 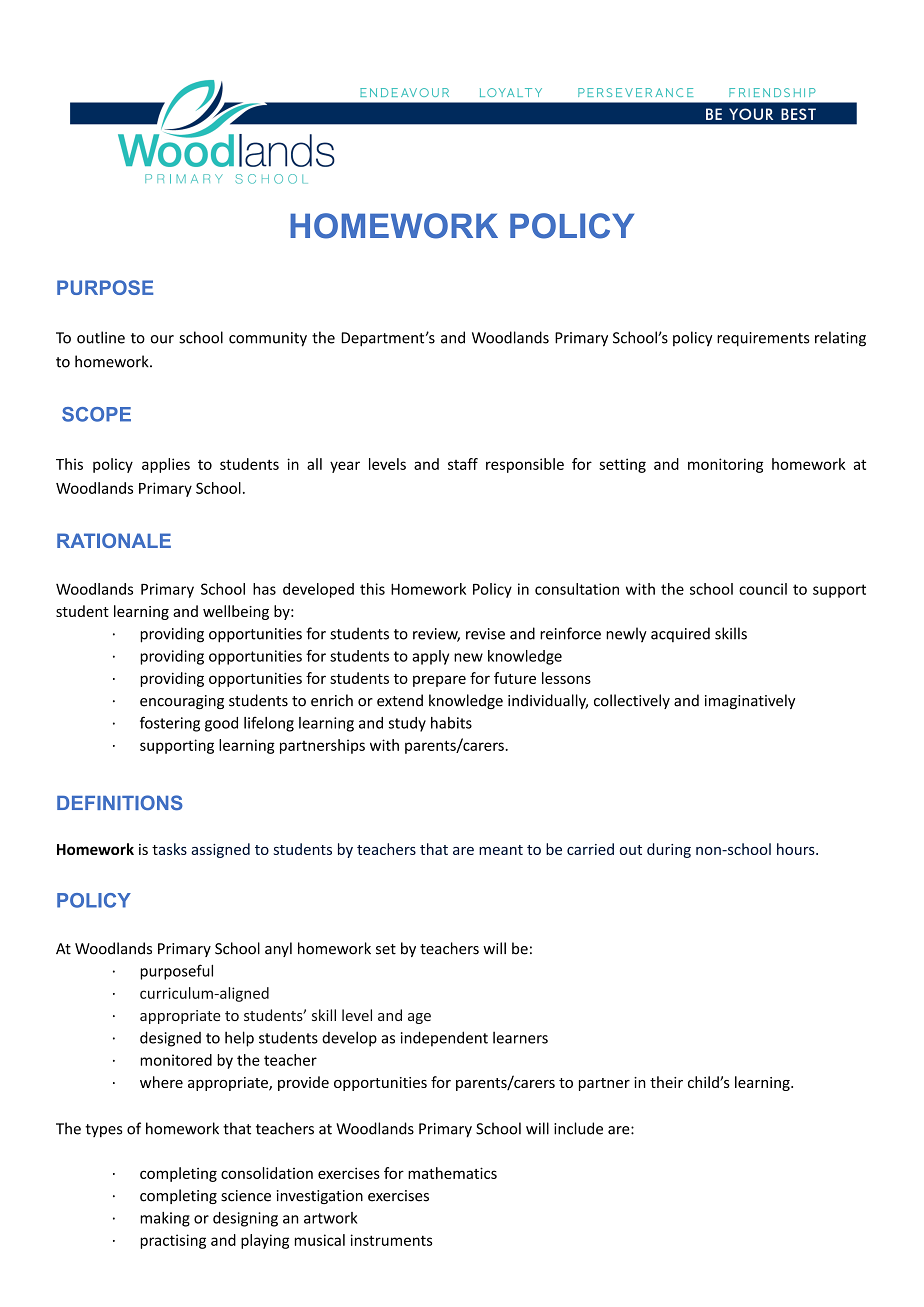 What do you see at coordinates (236, 612) in the screenshot?
I see `wellbeing` at bounding box center [236, 612].
